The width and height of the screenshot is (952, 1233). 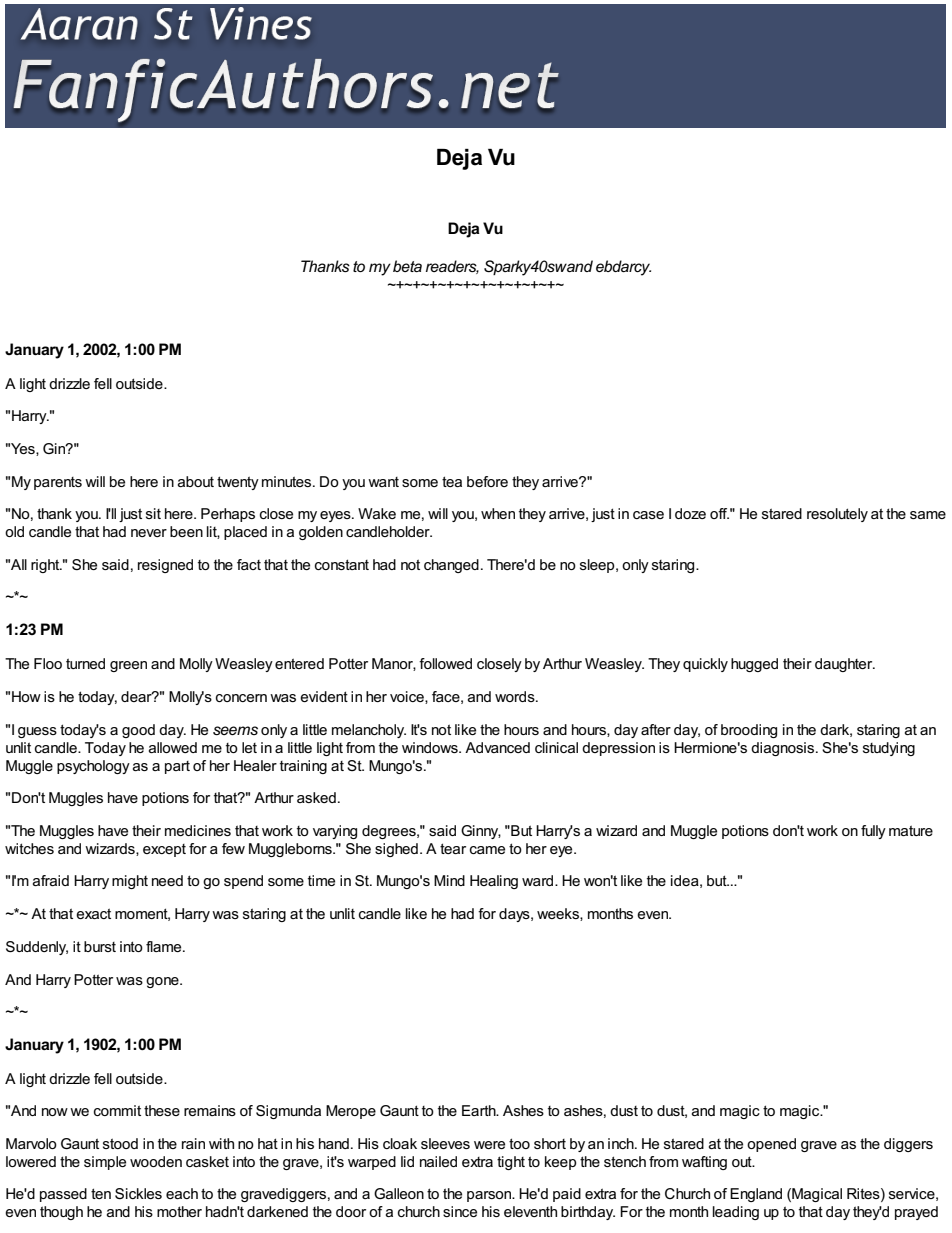 I want to click on England, so click(x=756, y=1195).
